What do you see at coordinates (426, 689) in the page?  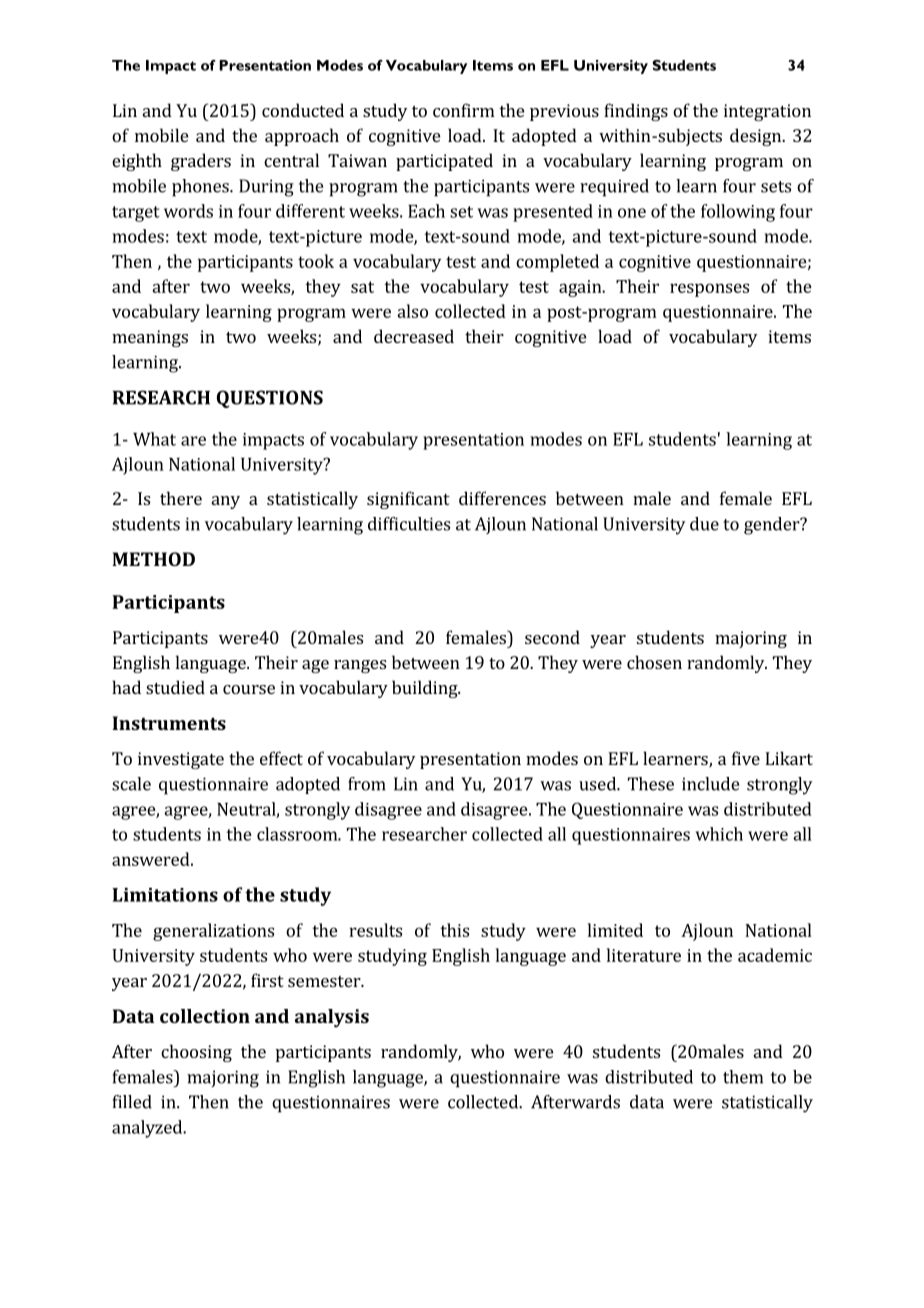 I see `building` at bounding box center [426, 689].
